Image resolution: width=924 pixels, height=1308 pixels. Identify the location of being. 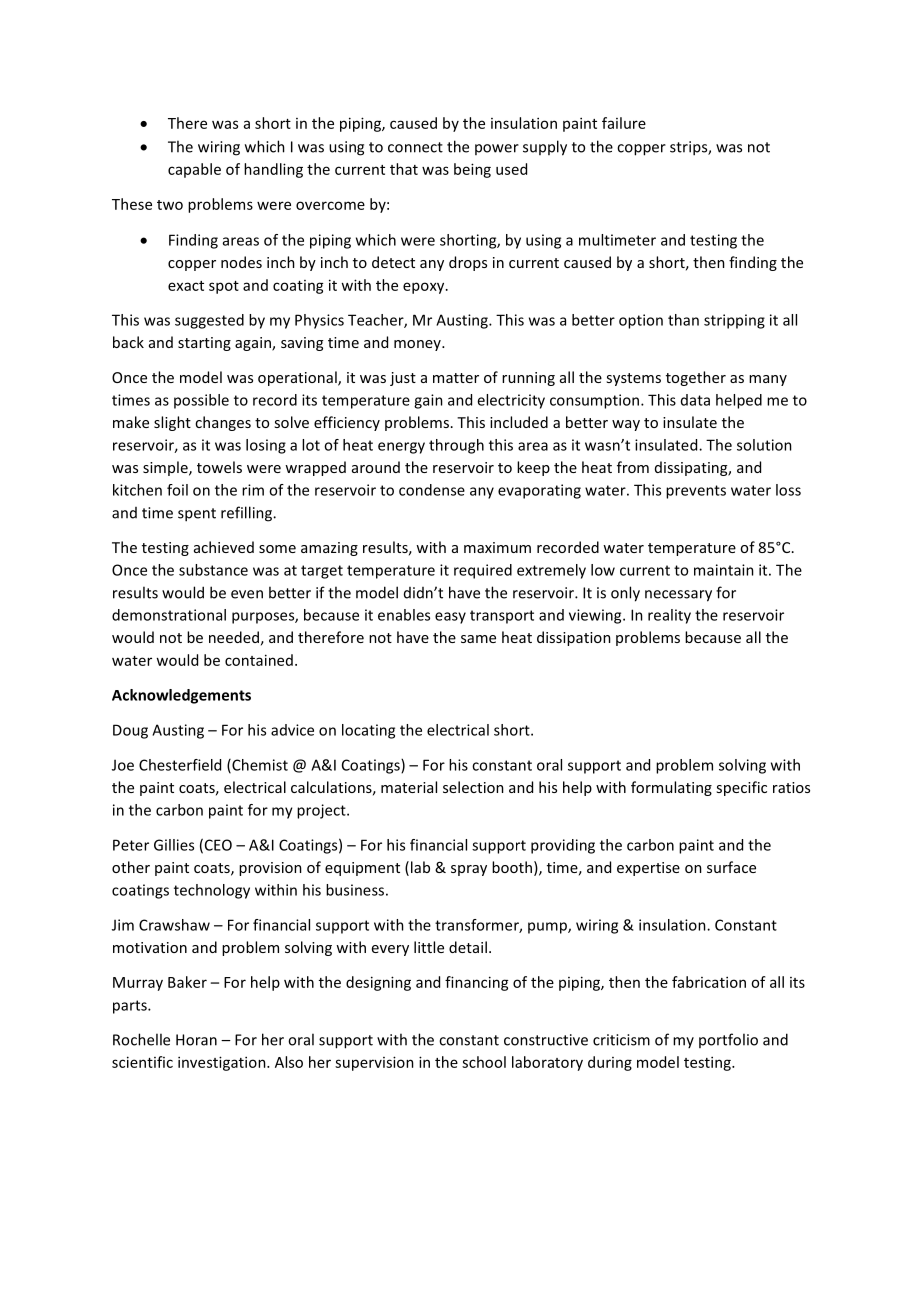
(472, 170).
